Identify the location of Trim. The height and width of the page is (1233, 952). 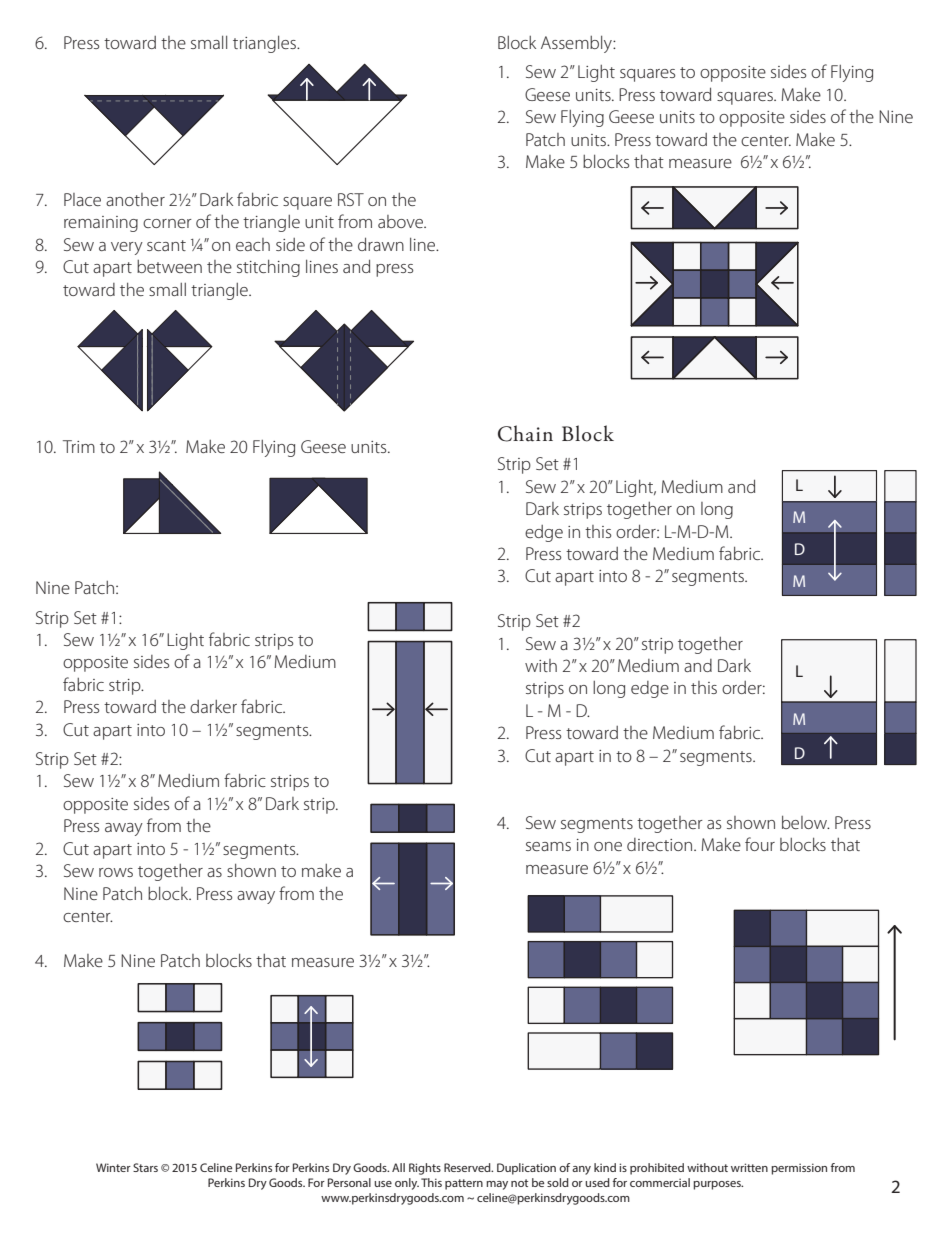
(79, 446).
